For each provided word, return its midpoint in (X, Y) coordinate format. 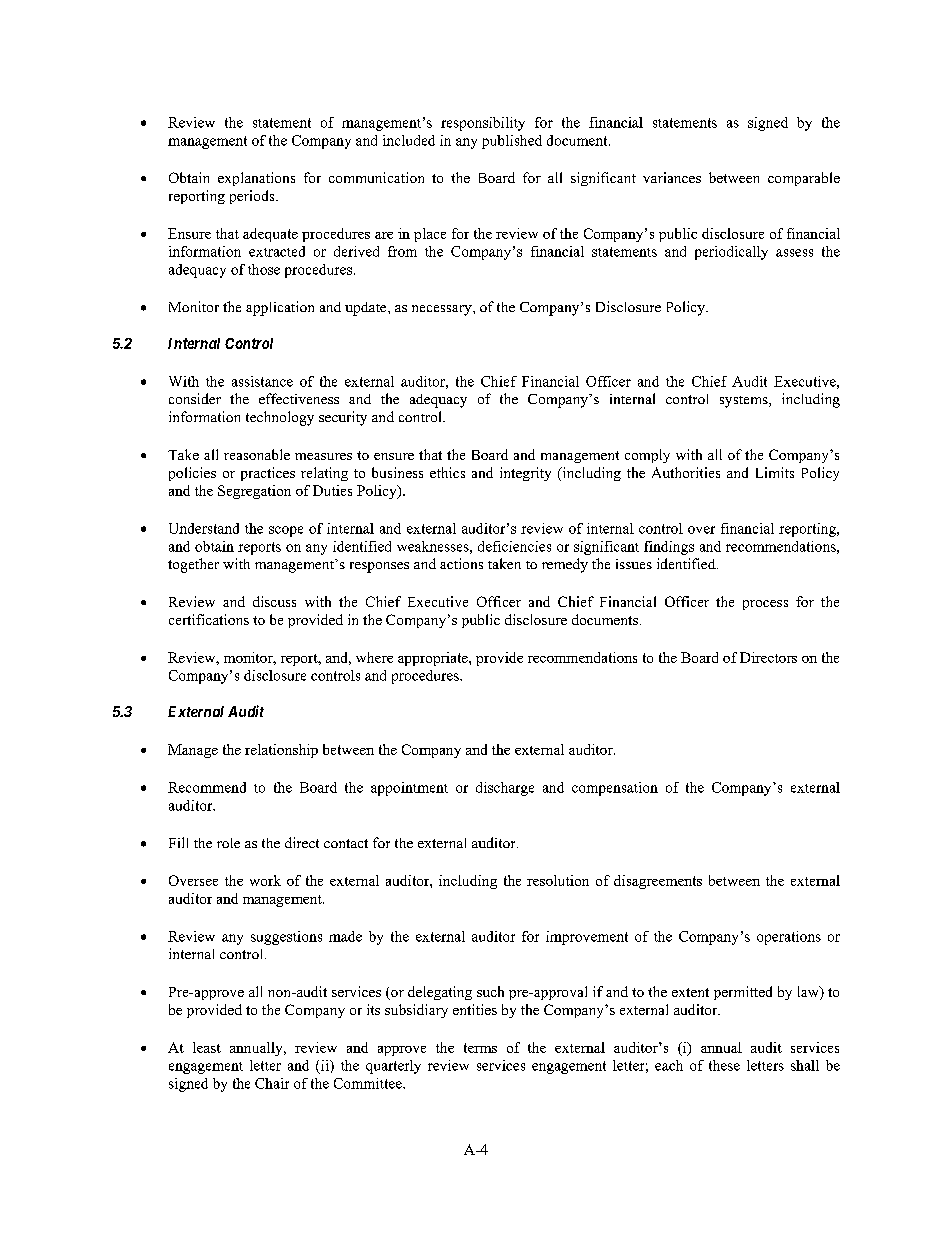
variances (672, 177)
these (724, 1065)
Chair (272, 1083)
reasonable (257, 454)
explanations (256, 179)
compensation (615, 789)
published (512, 142)
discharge (505, 789)
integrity (525, 474)
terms (480, 1048)
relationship (281, 751)
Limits (775, 472)
